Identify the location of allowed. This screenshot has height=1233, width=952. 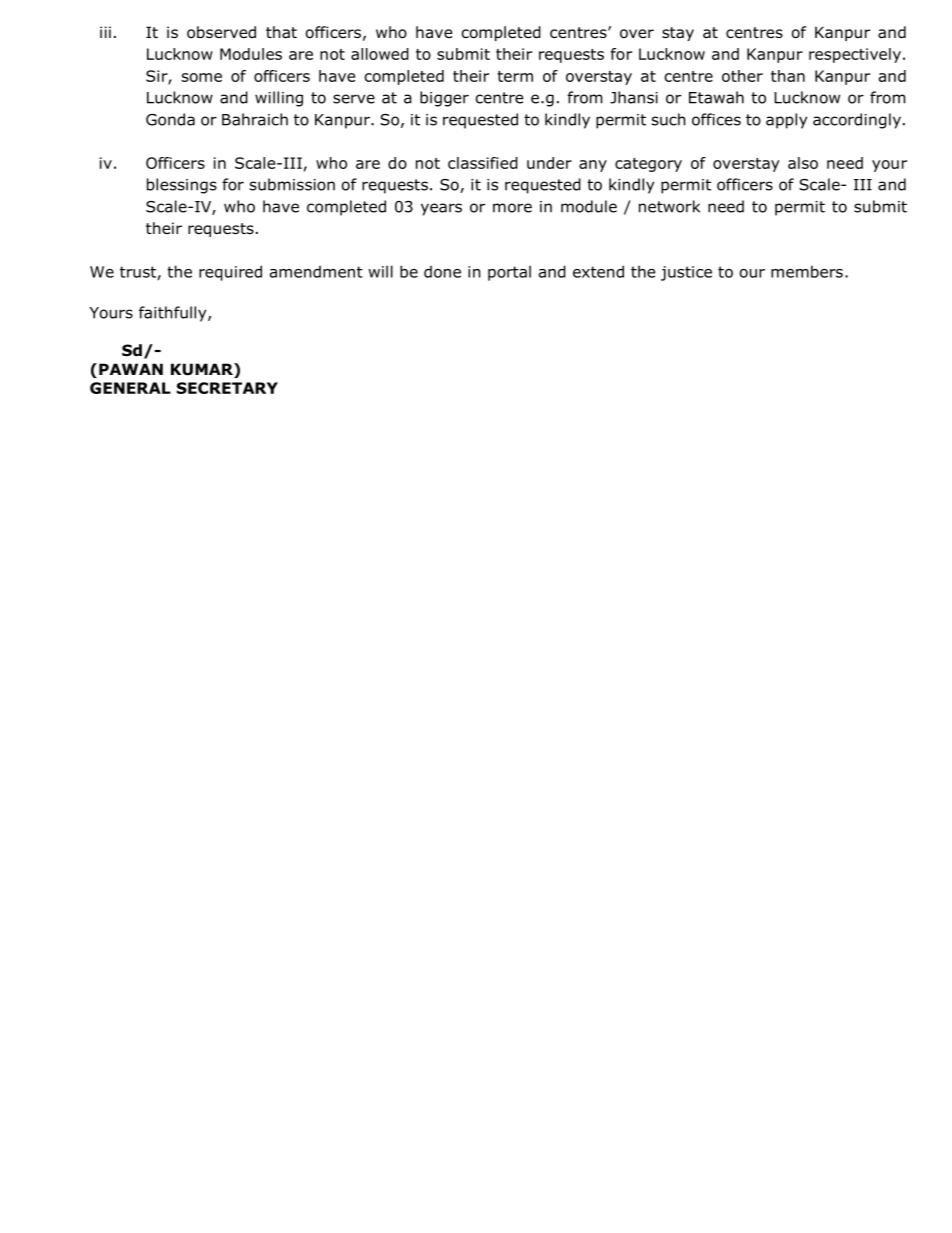
(380, 54).
